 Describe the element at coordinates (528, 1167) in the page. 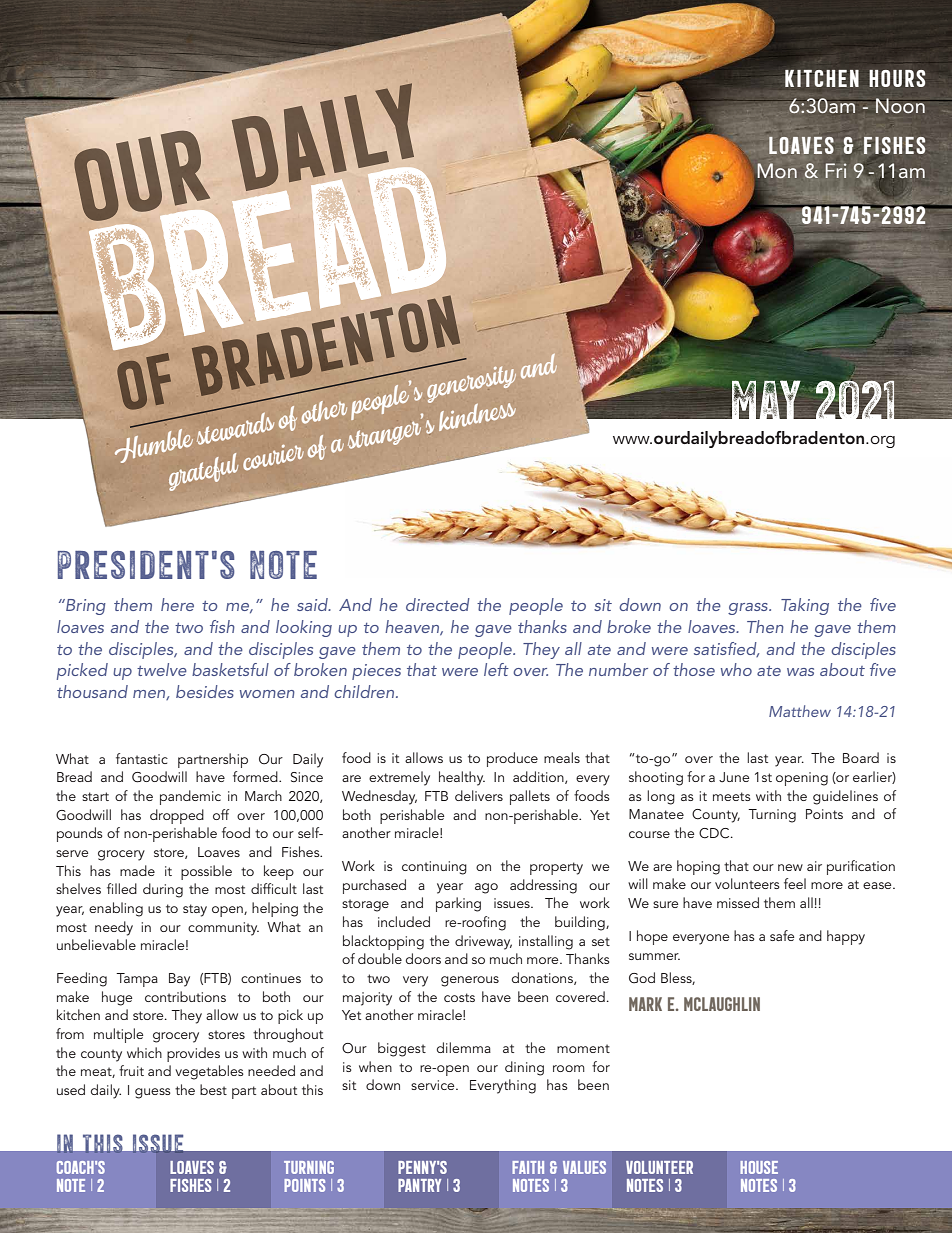

I see `Faith` at that location.
